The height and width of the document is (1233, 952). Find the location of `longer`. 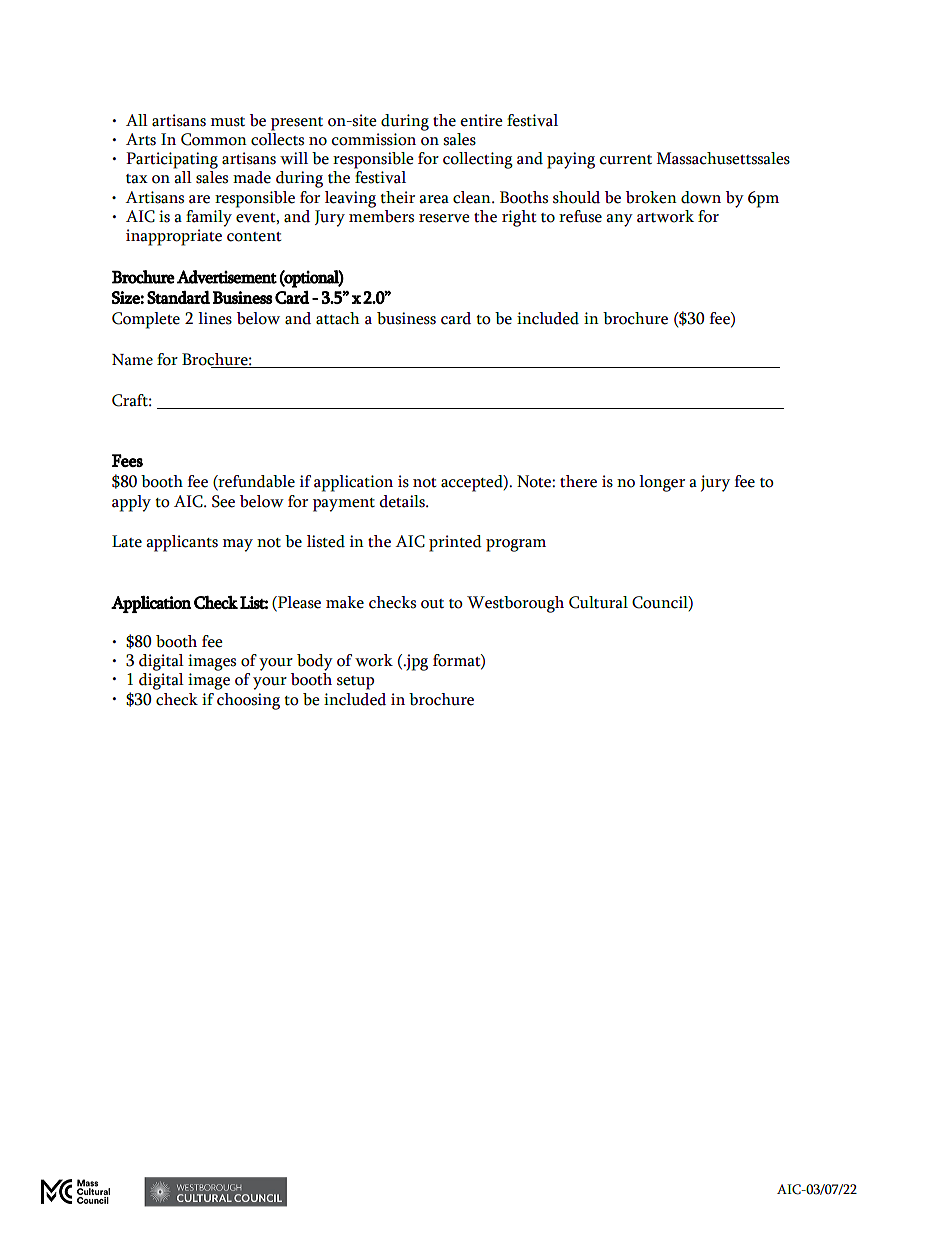

longer is located at coordinates (662, 483).
